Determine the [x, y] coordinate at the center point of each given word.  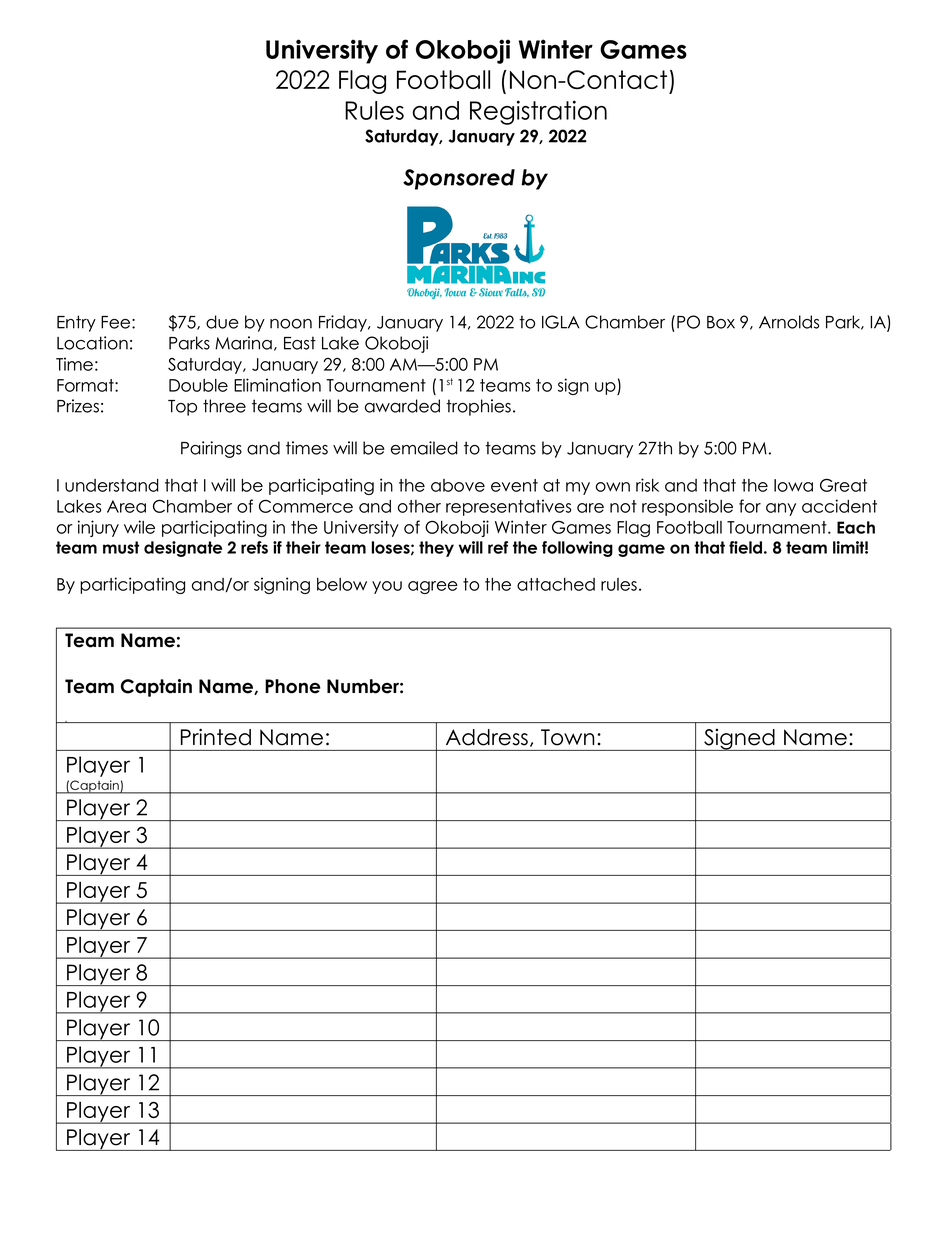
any [781, 509]
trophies [478, 407]
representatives [508, 507]
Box [721, 322]
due [222, 322]
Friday [344, 323]
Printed [216, 737]
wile [139, 527]
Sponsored [459, 179]
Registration [538, 112]
